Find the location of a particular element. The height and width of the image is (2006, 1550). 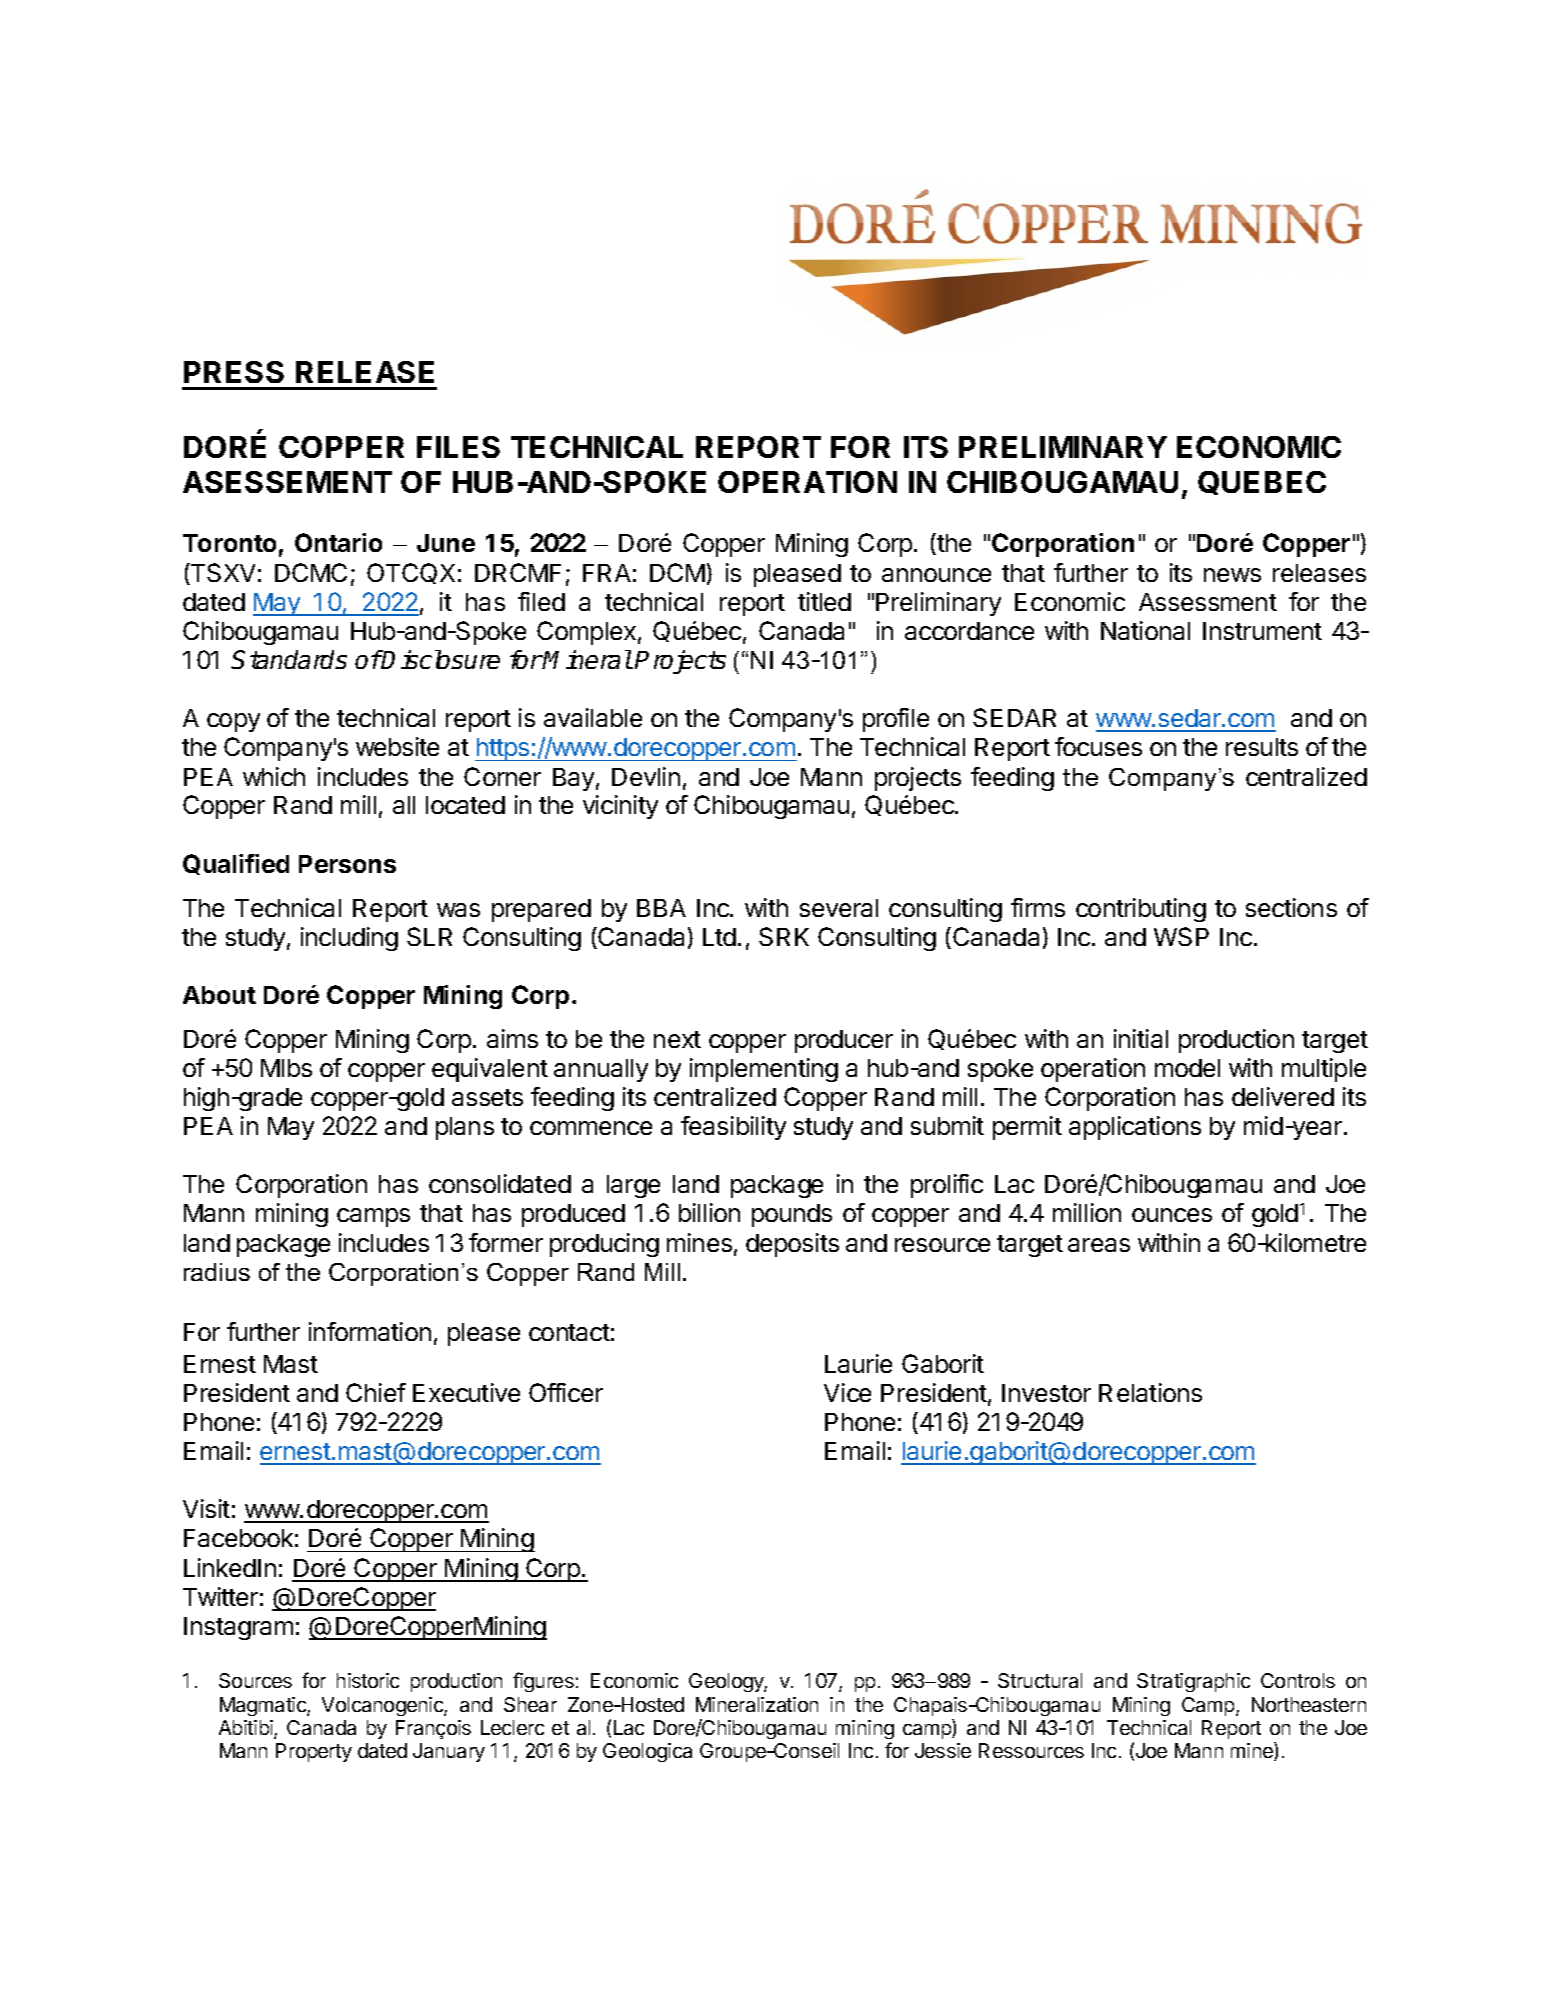

titled is located at coordinates (824, 601).
